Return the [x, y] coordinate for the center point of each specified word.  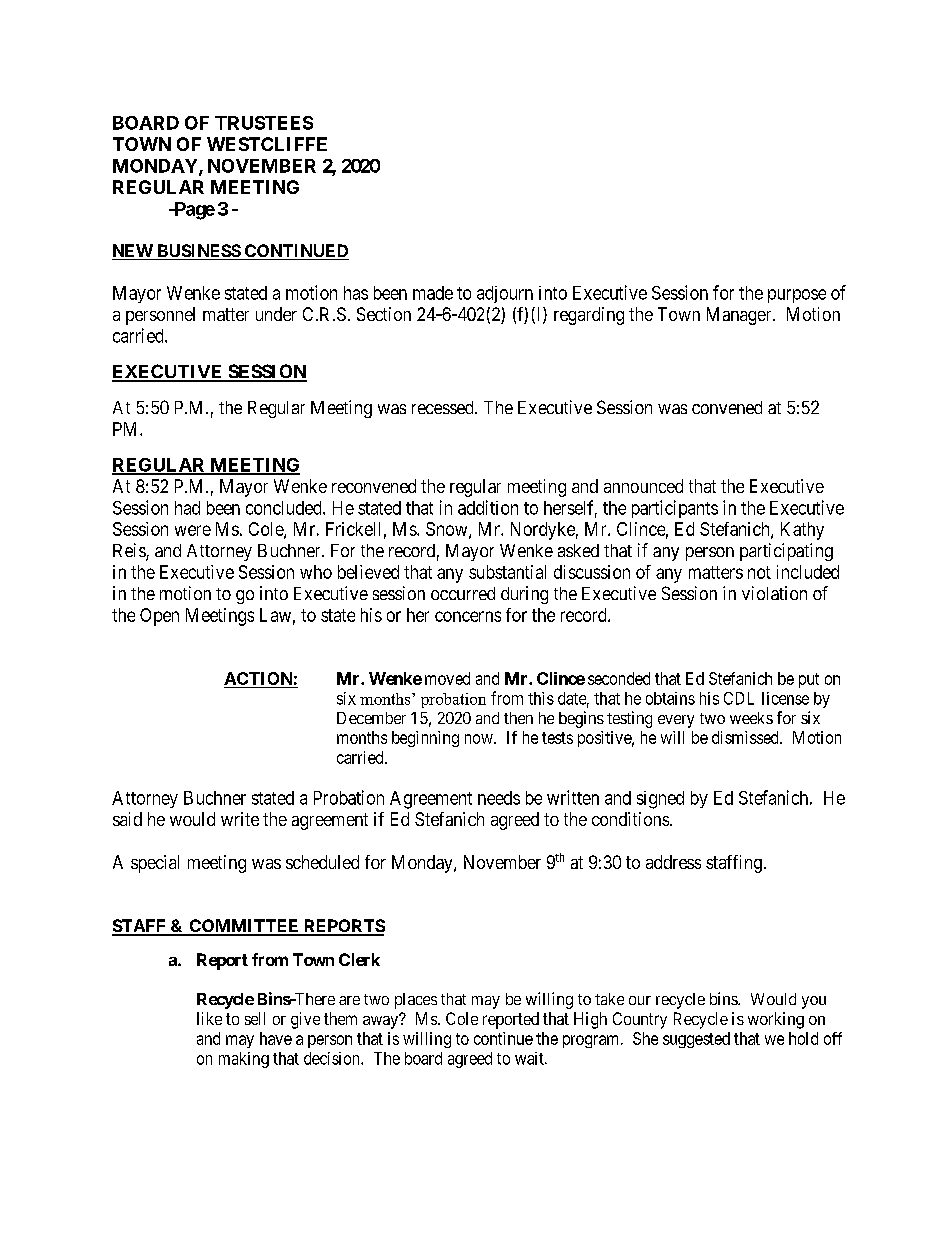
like [209, 1018]
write [240, 819]
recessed [444, 407]
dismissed [746, 737]
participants [675, 509]
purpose [797, 296]
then [518, 718]
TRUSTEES [264, 123]
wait [530, 1058]
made [433, 293]
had [187, 508]
